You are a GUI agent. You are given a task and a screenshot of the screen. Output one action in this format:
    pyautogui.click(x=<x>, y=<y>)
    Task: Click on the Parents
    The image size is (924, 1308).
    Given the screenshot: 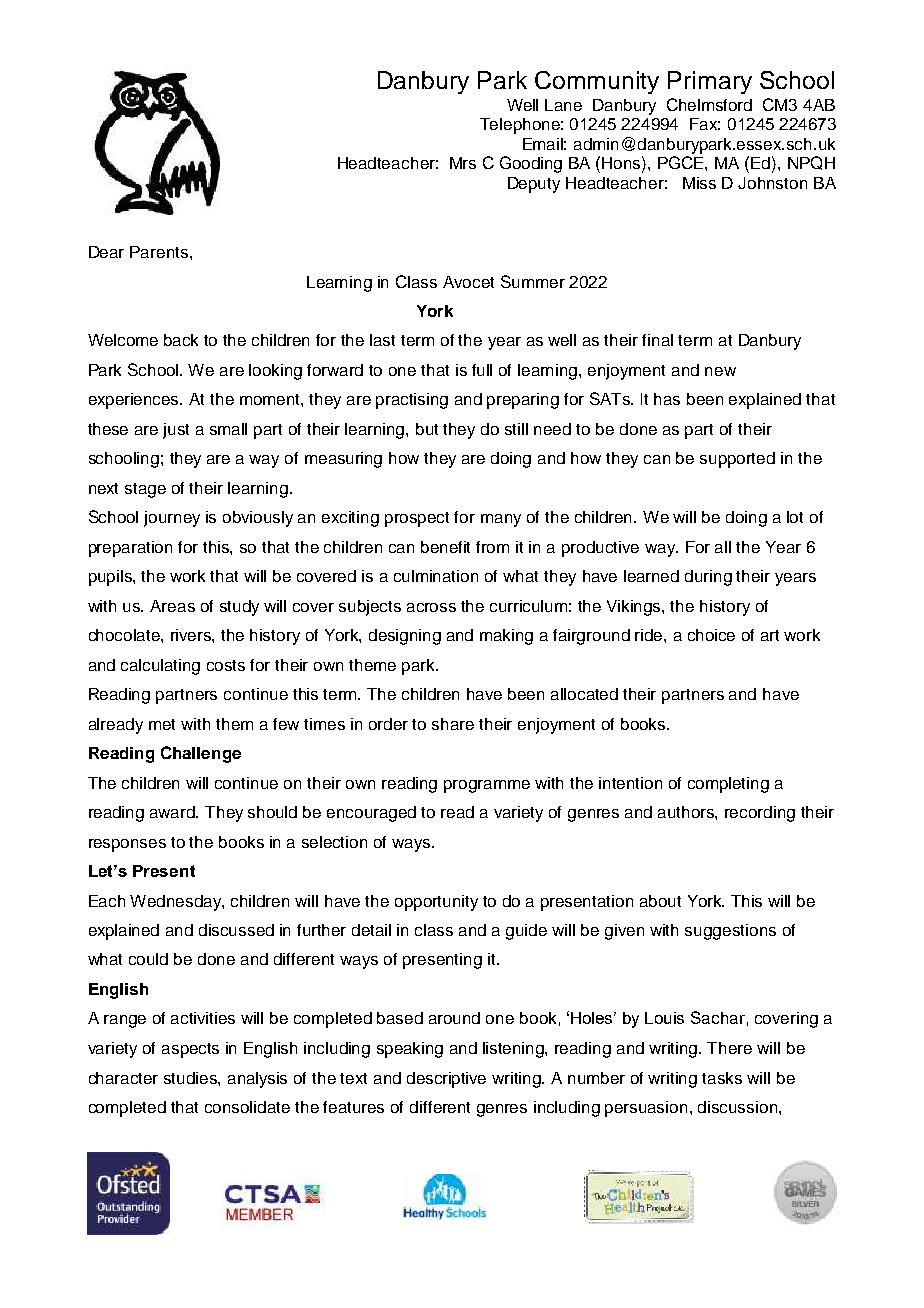 What is the action you would take?
    pyautogui.click(x=159, y=252)
